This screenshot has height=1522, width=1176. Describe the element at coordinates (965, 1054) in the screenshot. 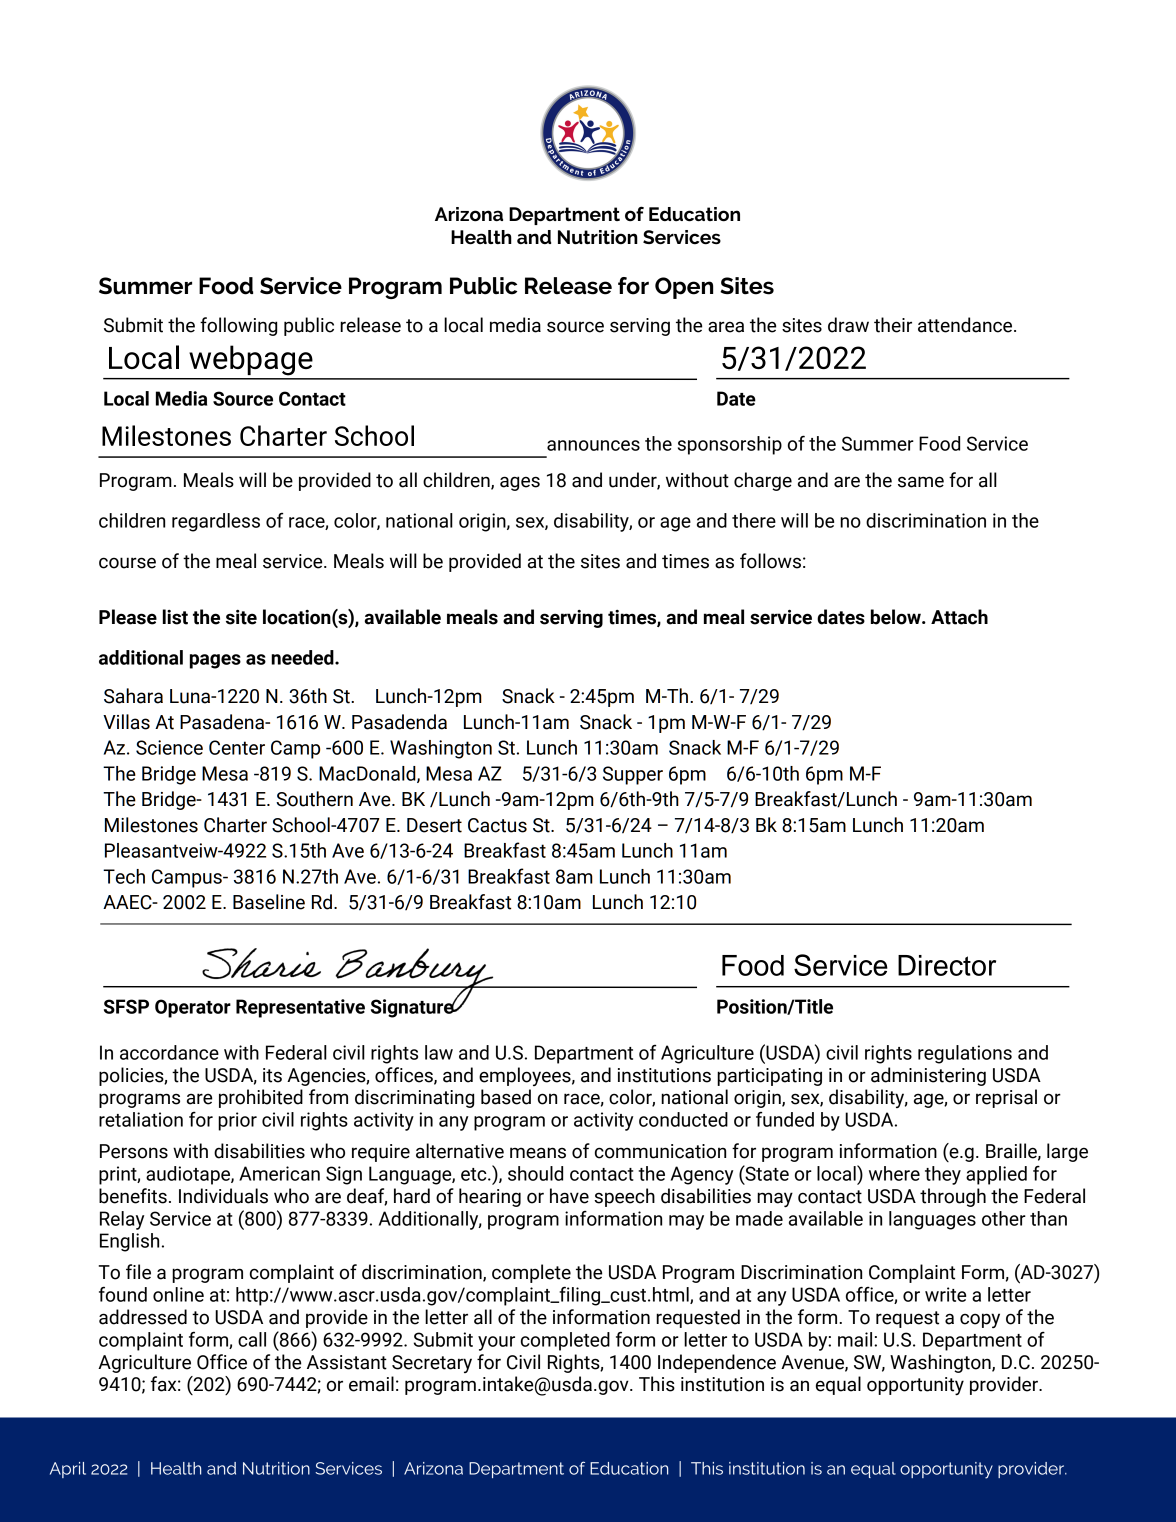

I see `regulations` at that location.
